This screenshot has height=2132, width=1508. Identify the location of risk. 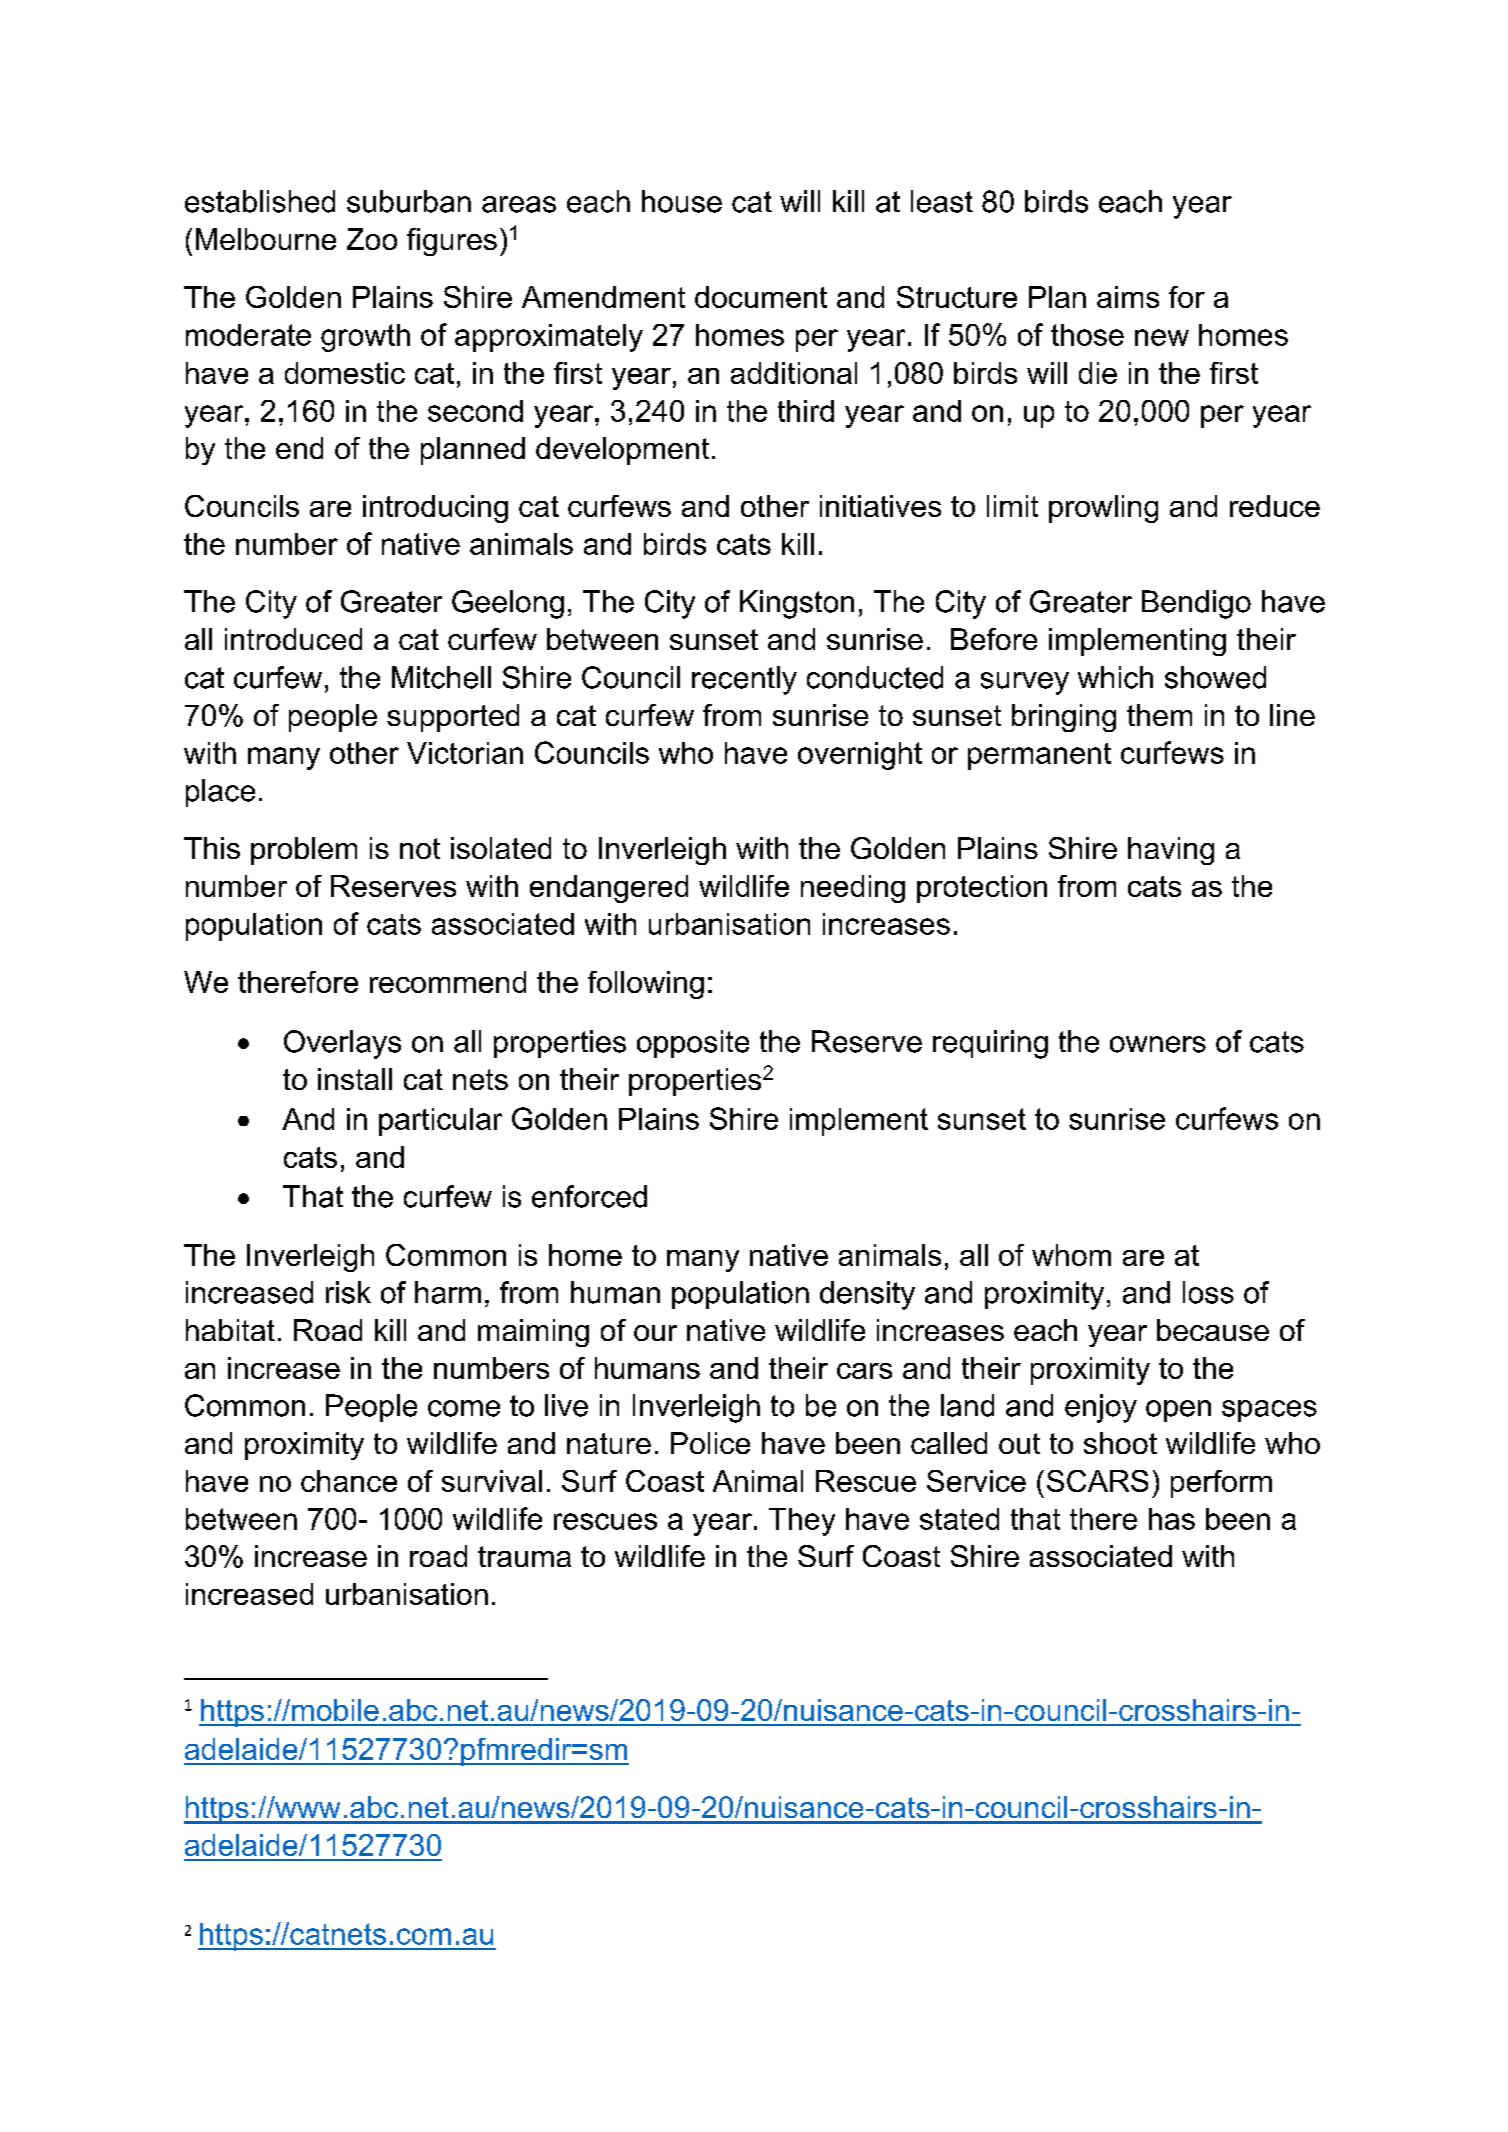
(348, 1292).
